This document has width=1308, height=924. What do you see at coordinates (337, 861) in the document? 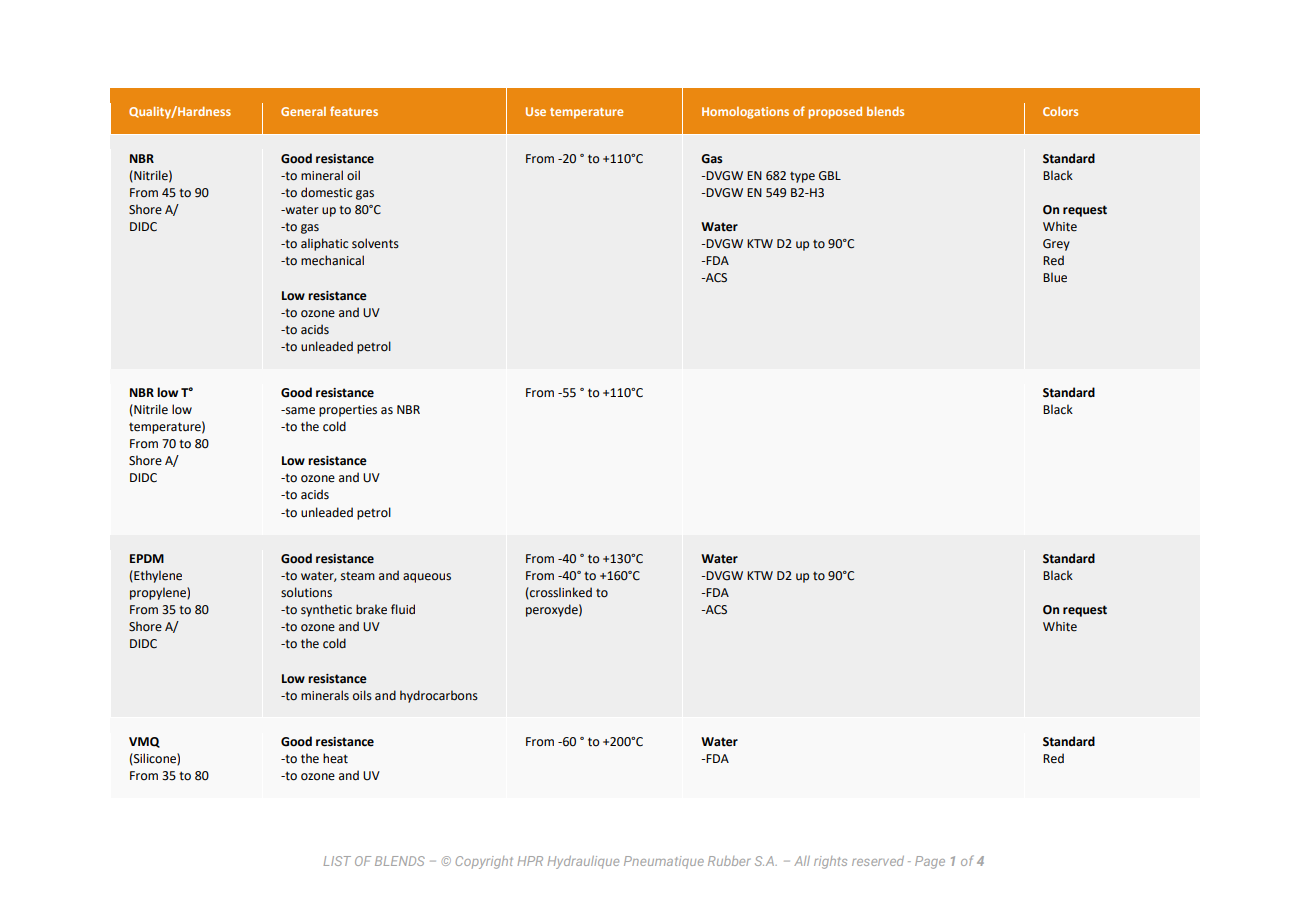
I see `LIST` at bounding box center [337, 861].
